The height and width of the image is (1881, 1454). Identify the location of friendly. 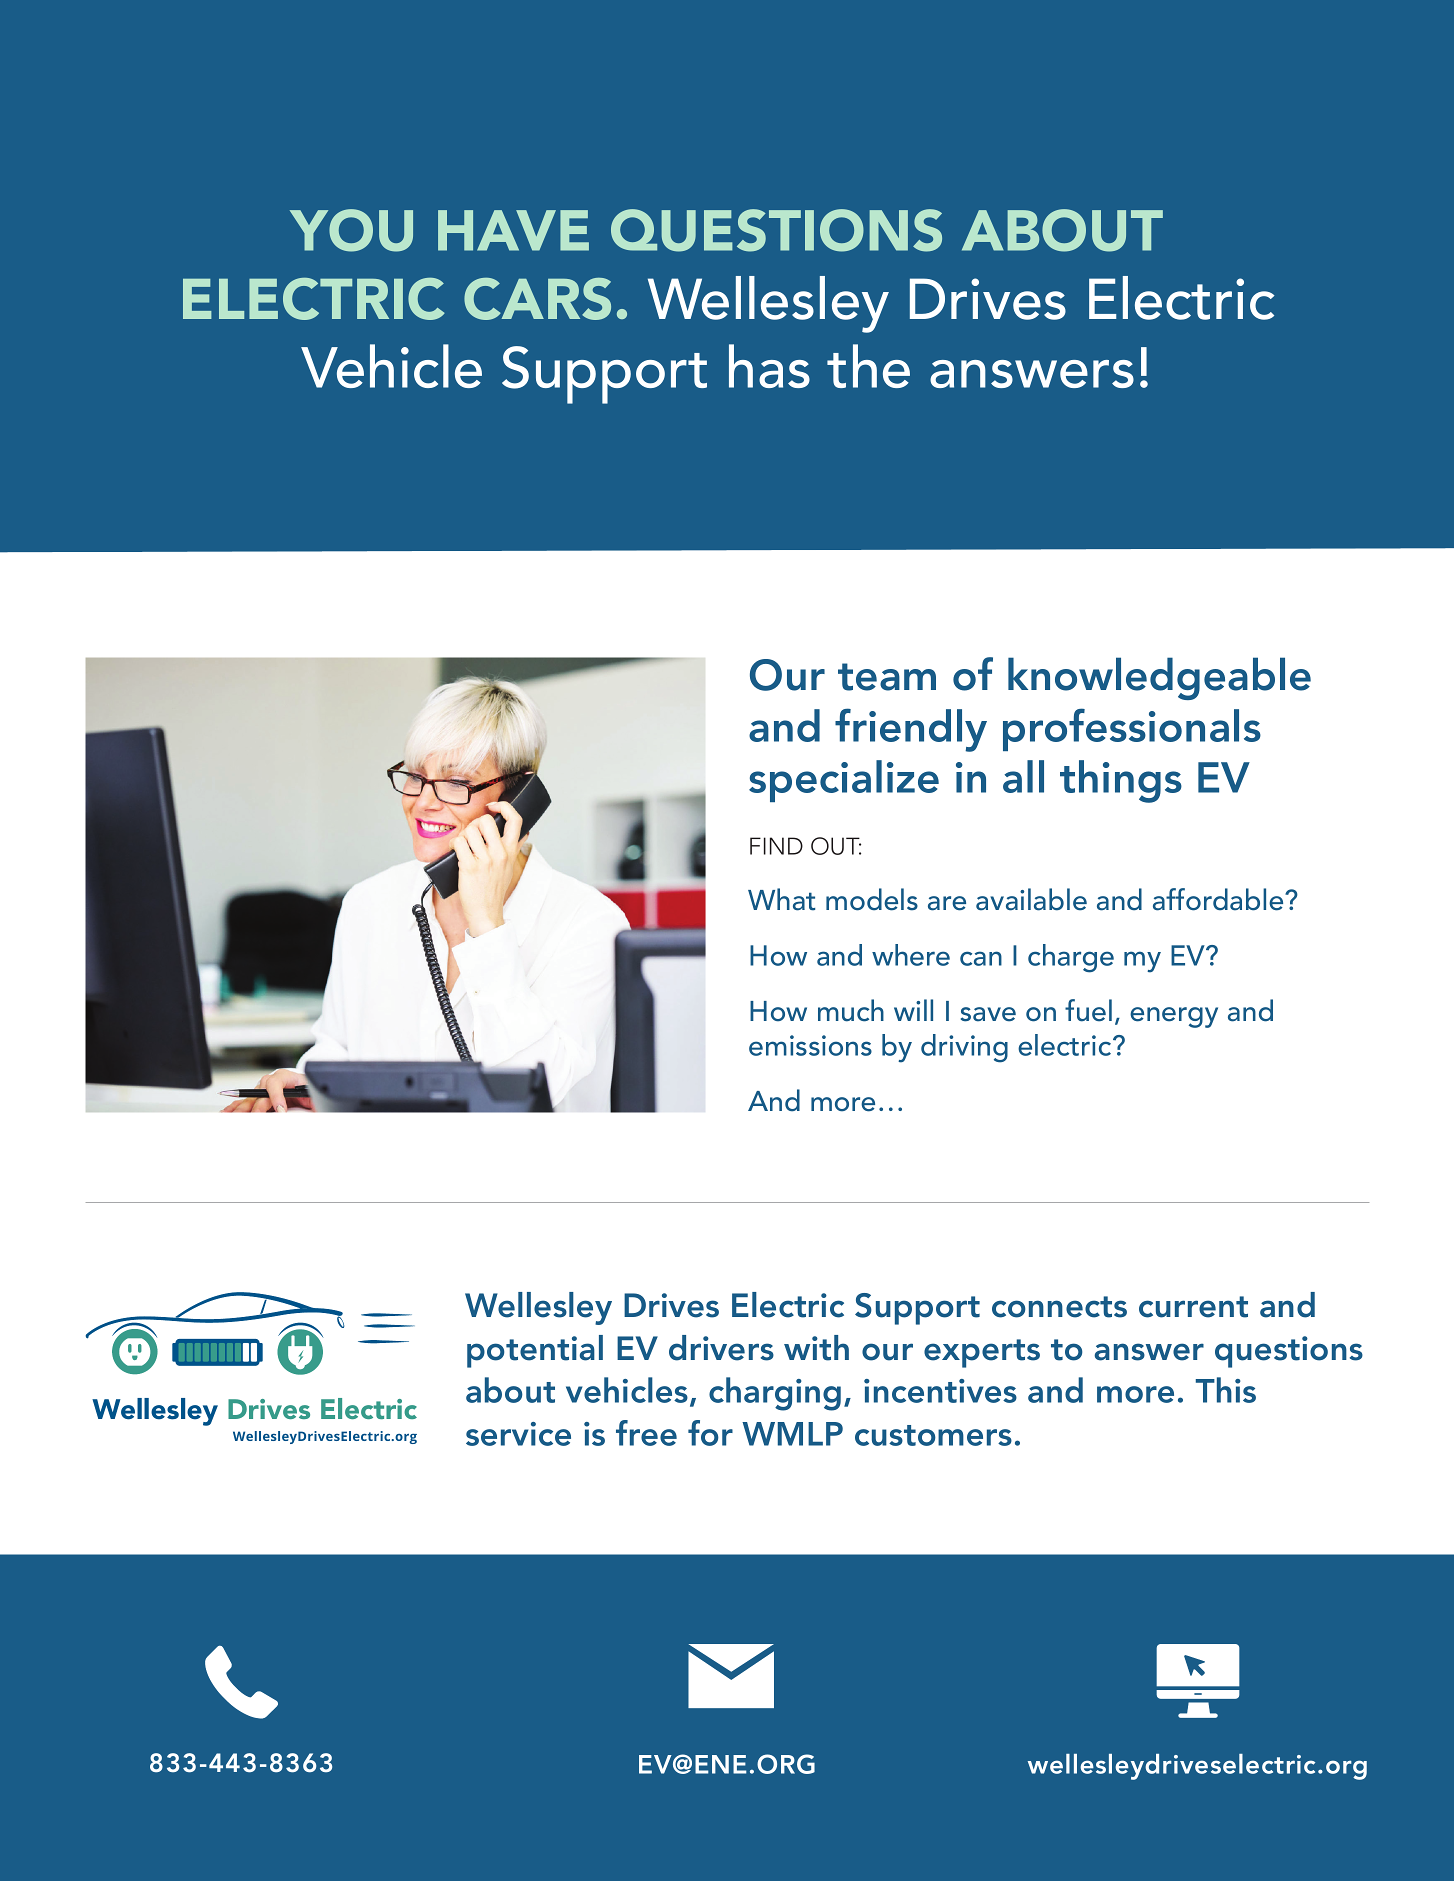
(911, 730).
